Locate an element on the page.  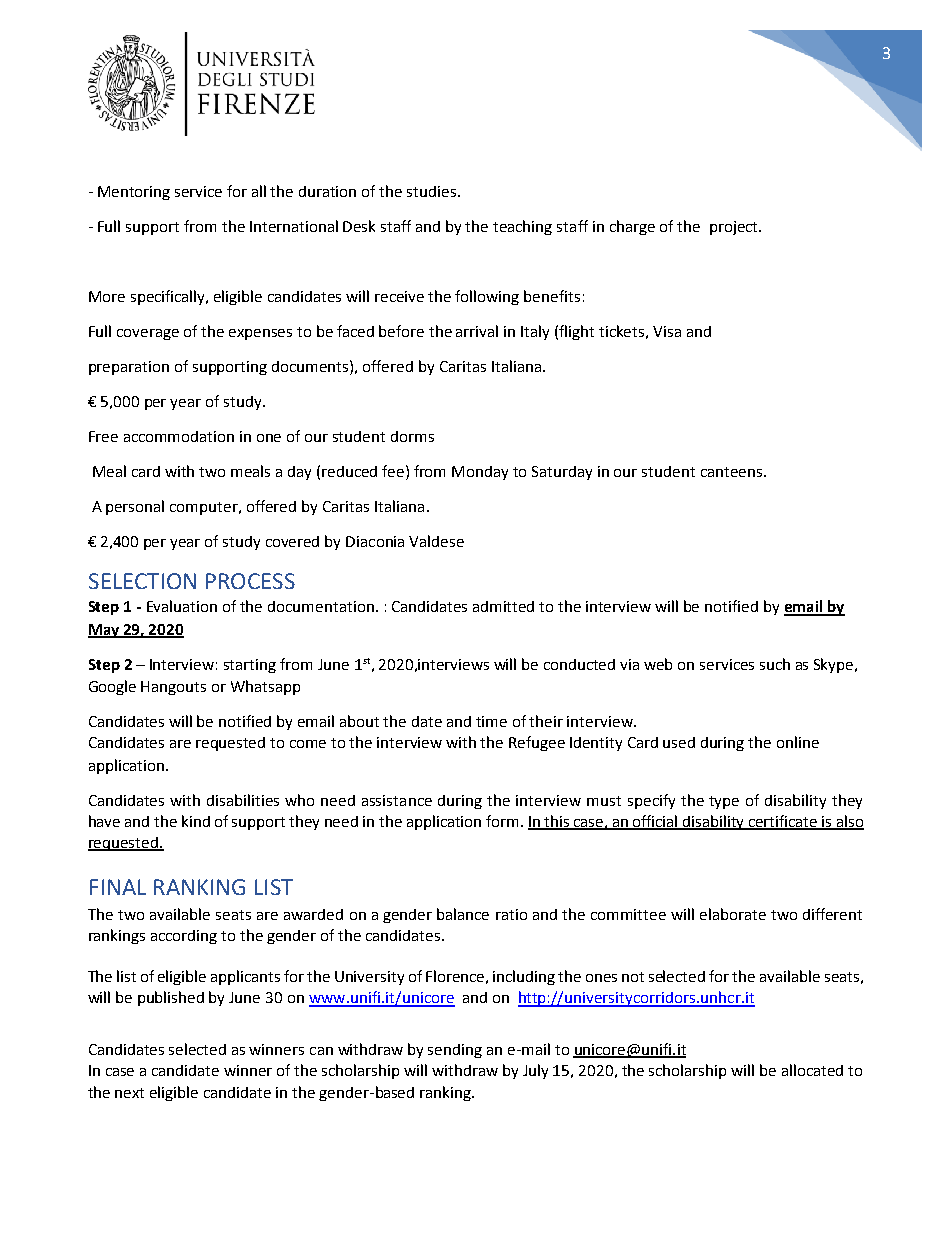
disabilities is located at coordinates (243, 800).
